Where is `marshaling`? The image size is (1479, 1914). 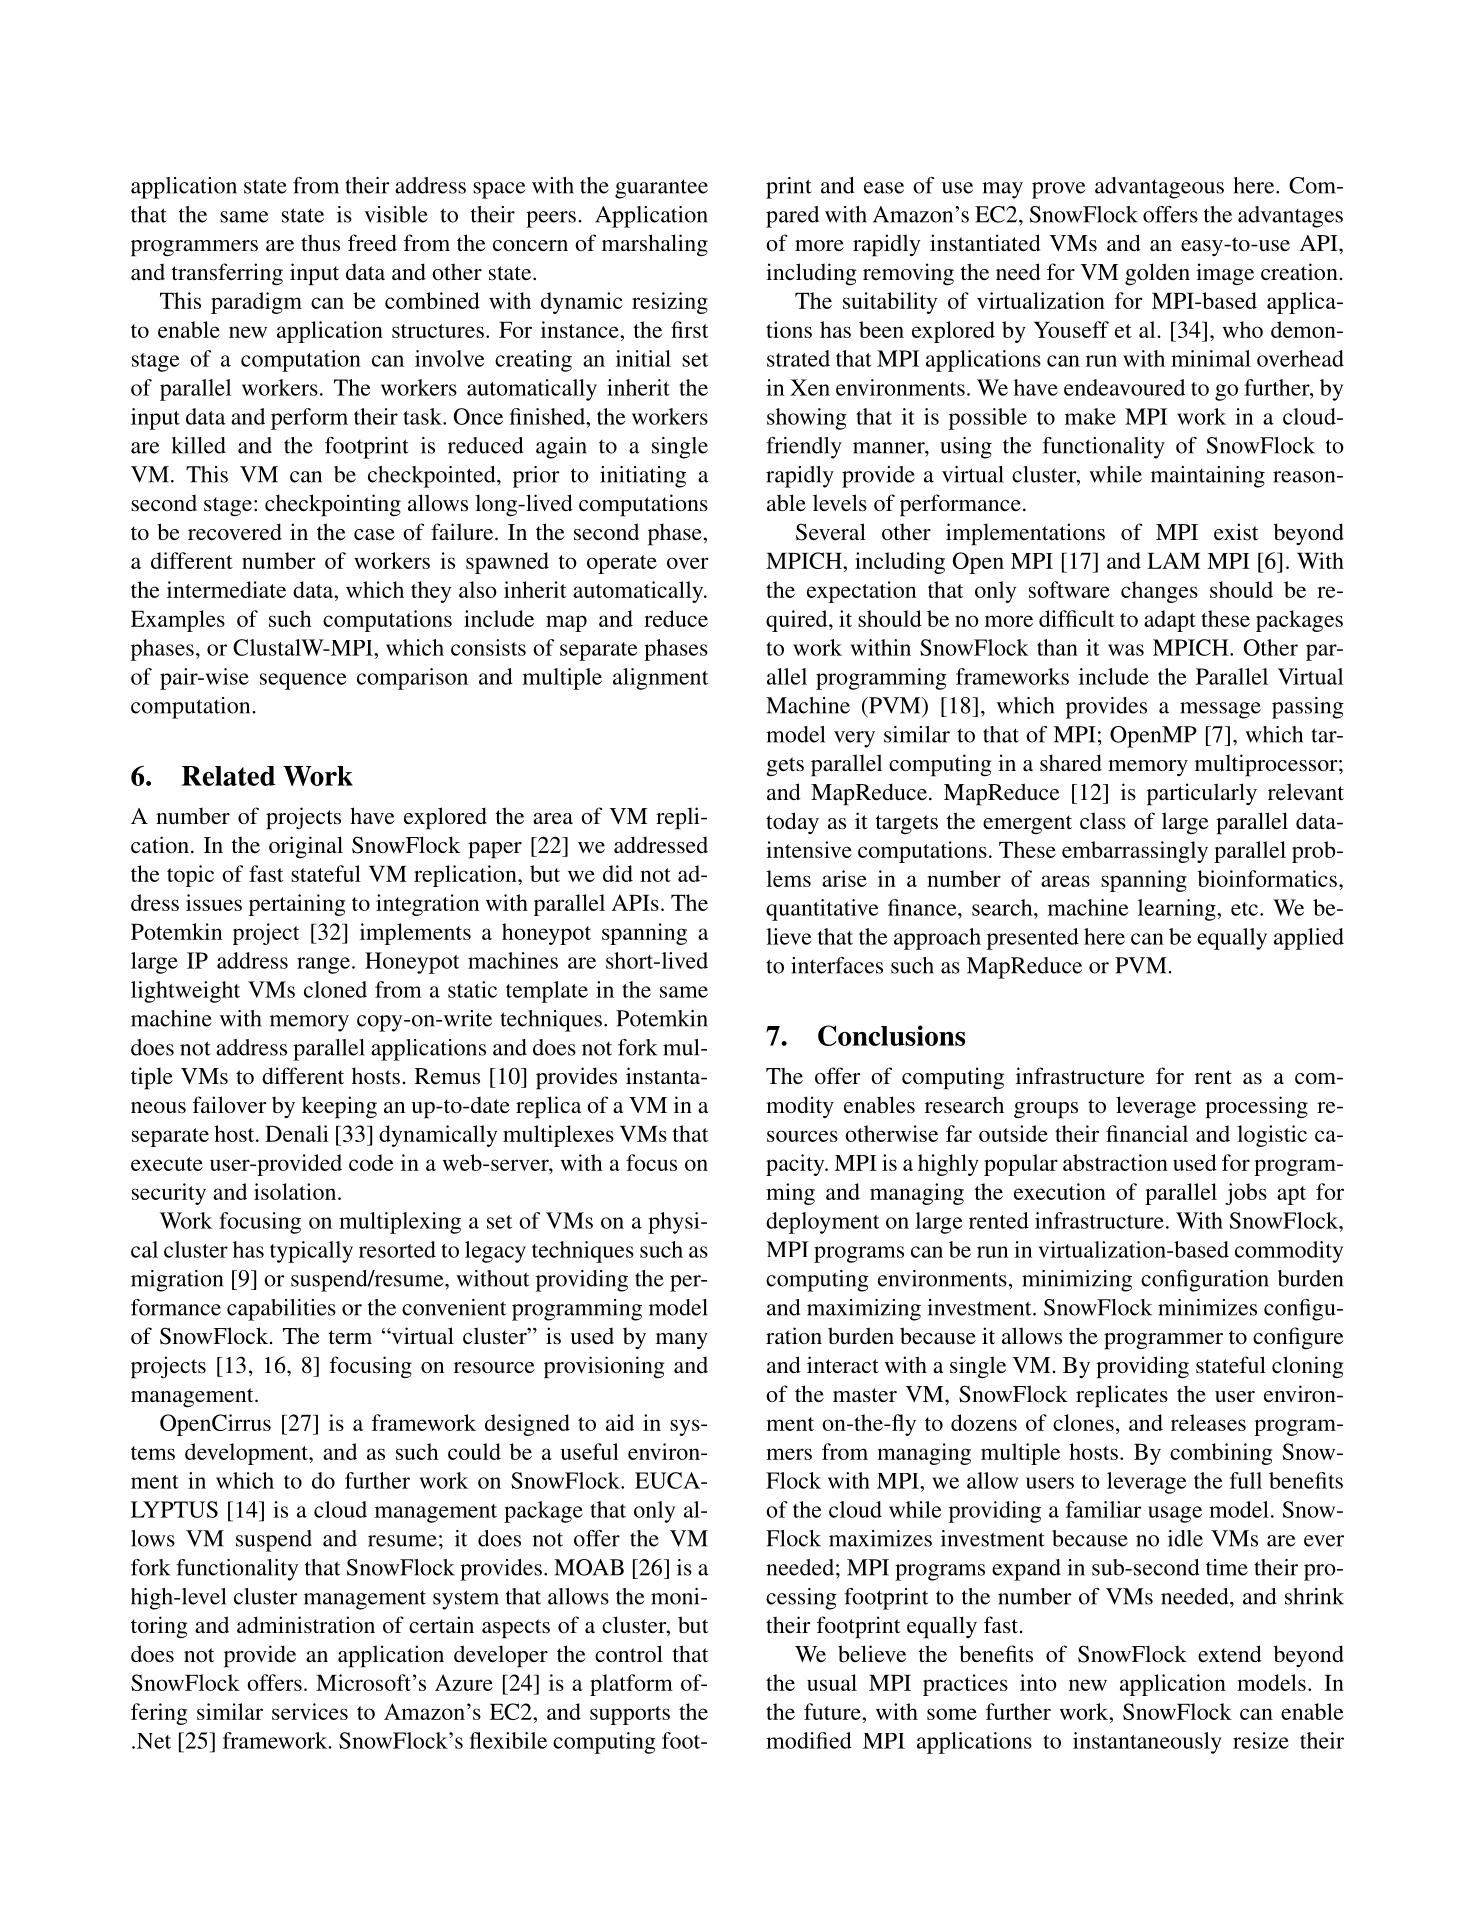
marshaling is located at coordinates (655, 245).
